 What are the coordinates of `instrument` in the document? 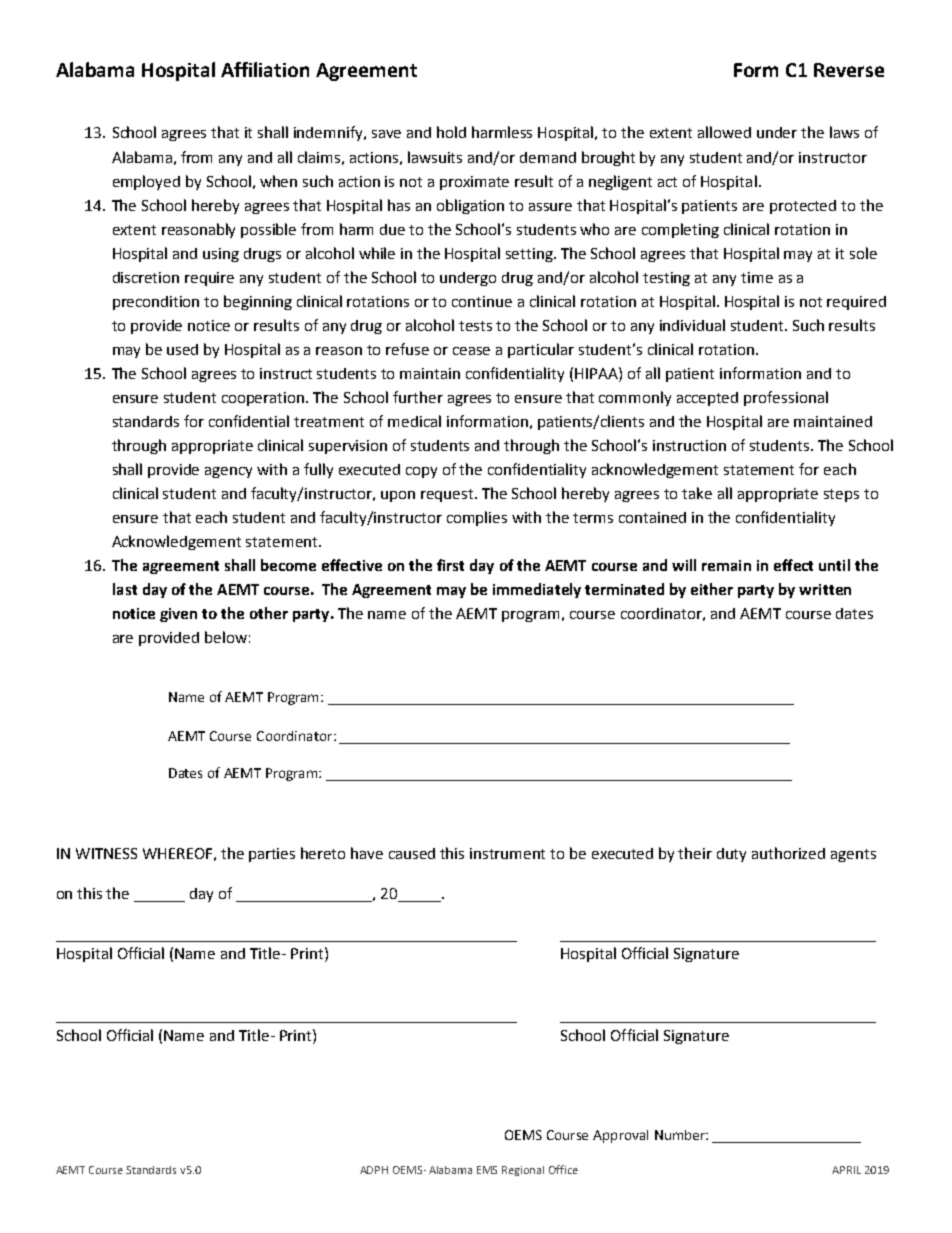 It's located at (507, 853).
